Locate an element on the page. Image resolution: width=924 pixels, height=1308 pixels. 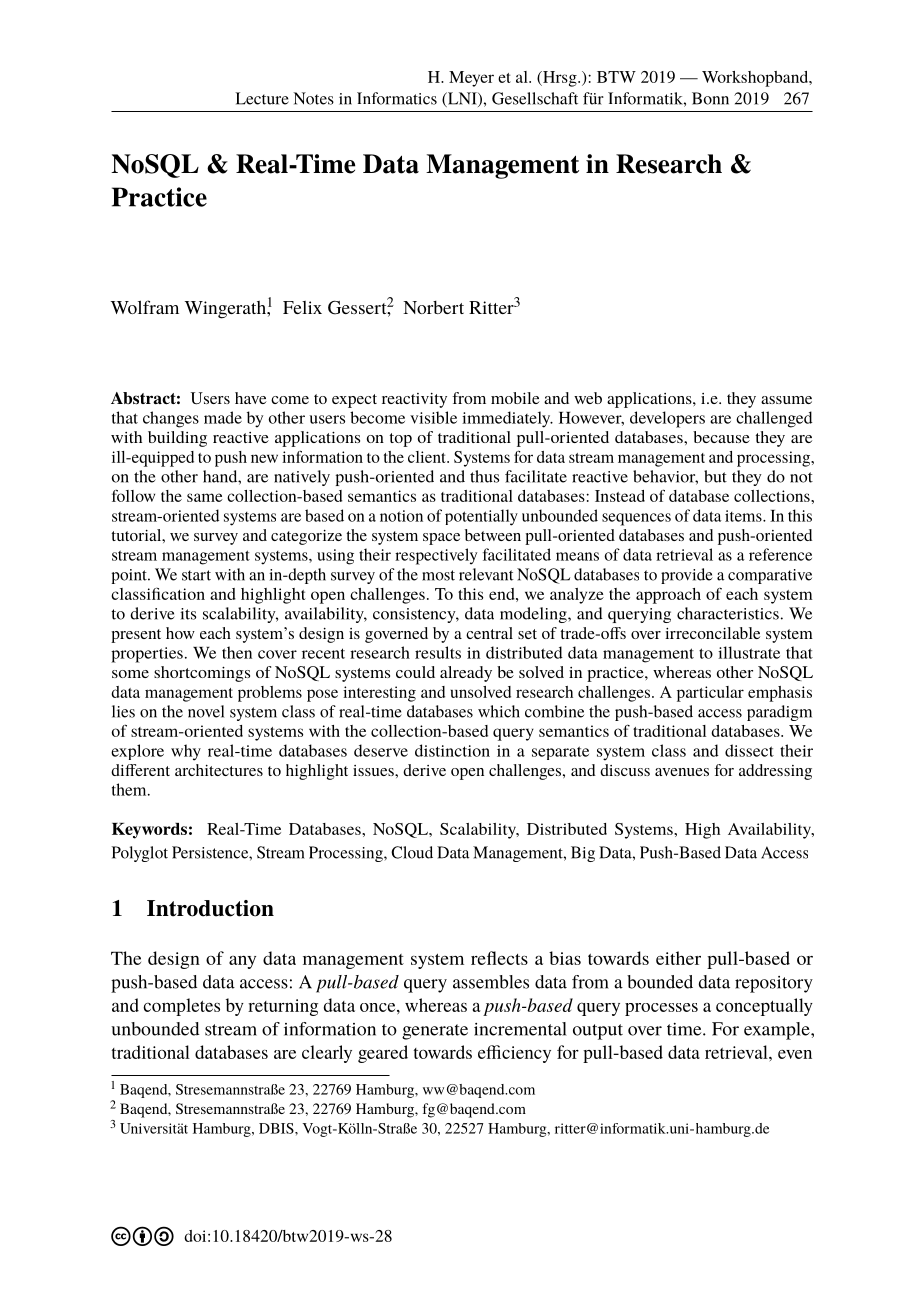
distinction is located at coordinates (452, 750).
